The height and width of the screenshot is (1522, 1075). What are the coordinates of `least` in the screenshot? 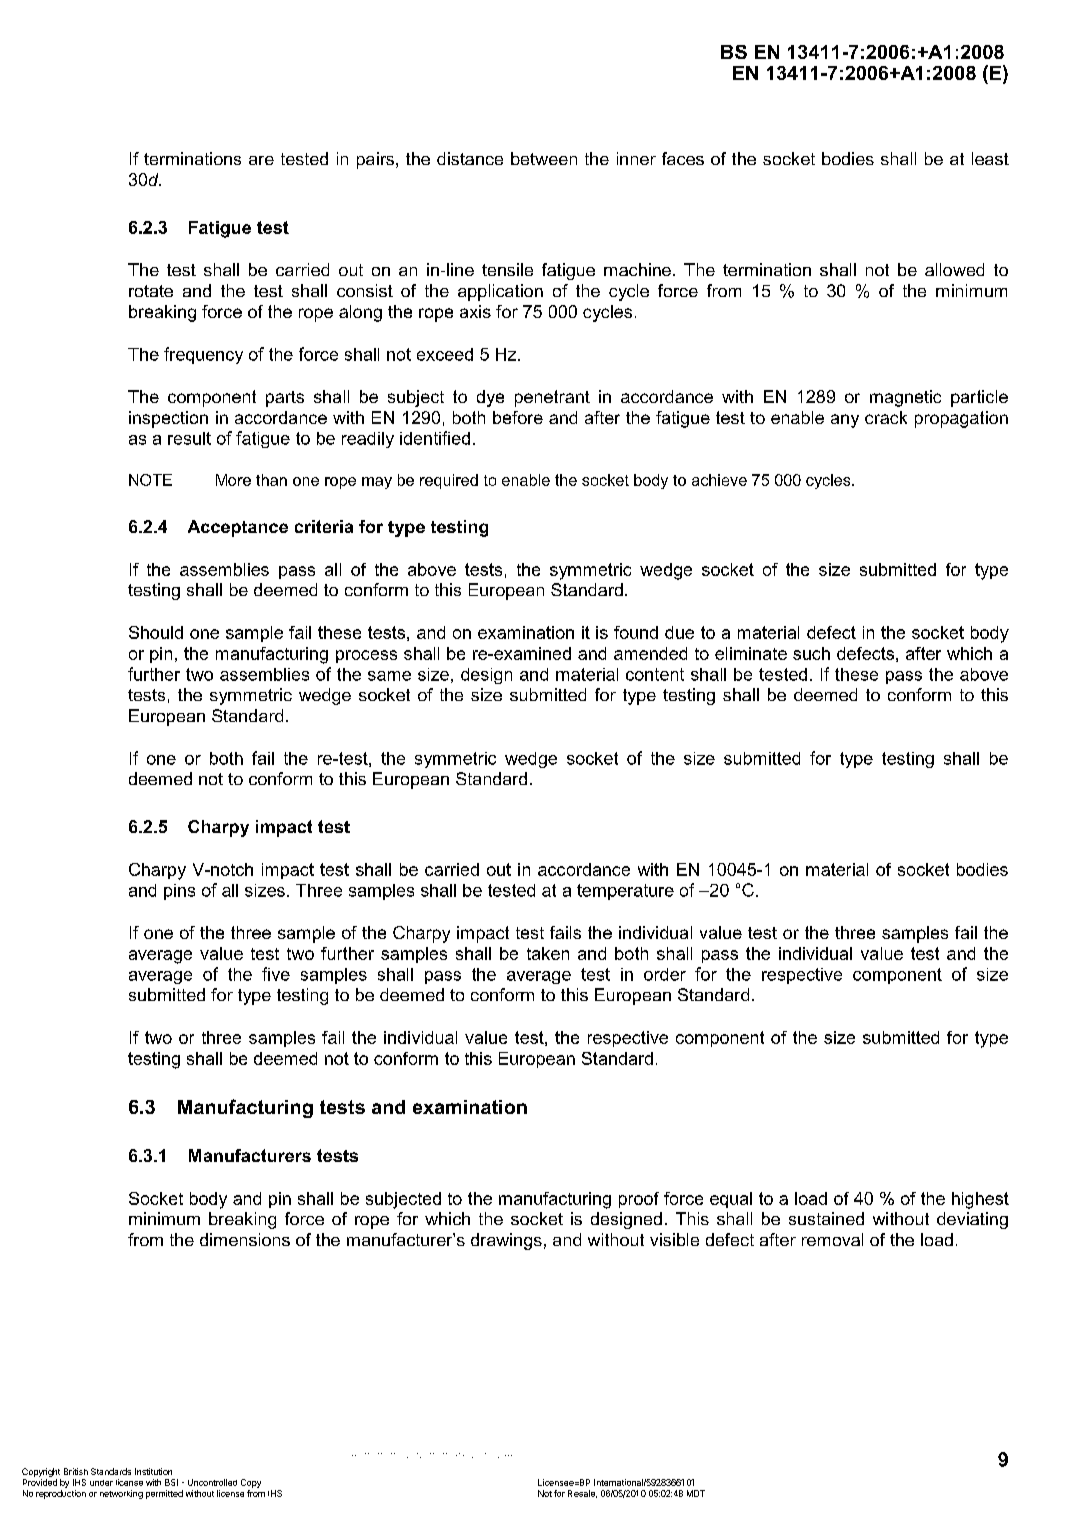 It's located at (990, 158).
